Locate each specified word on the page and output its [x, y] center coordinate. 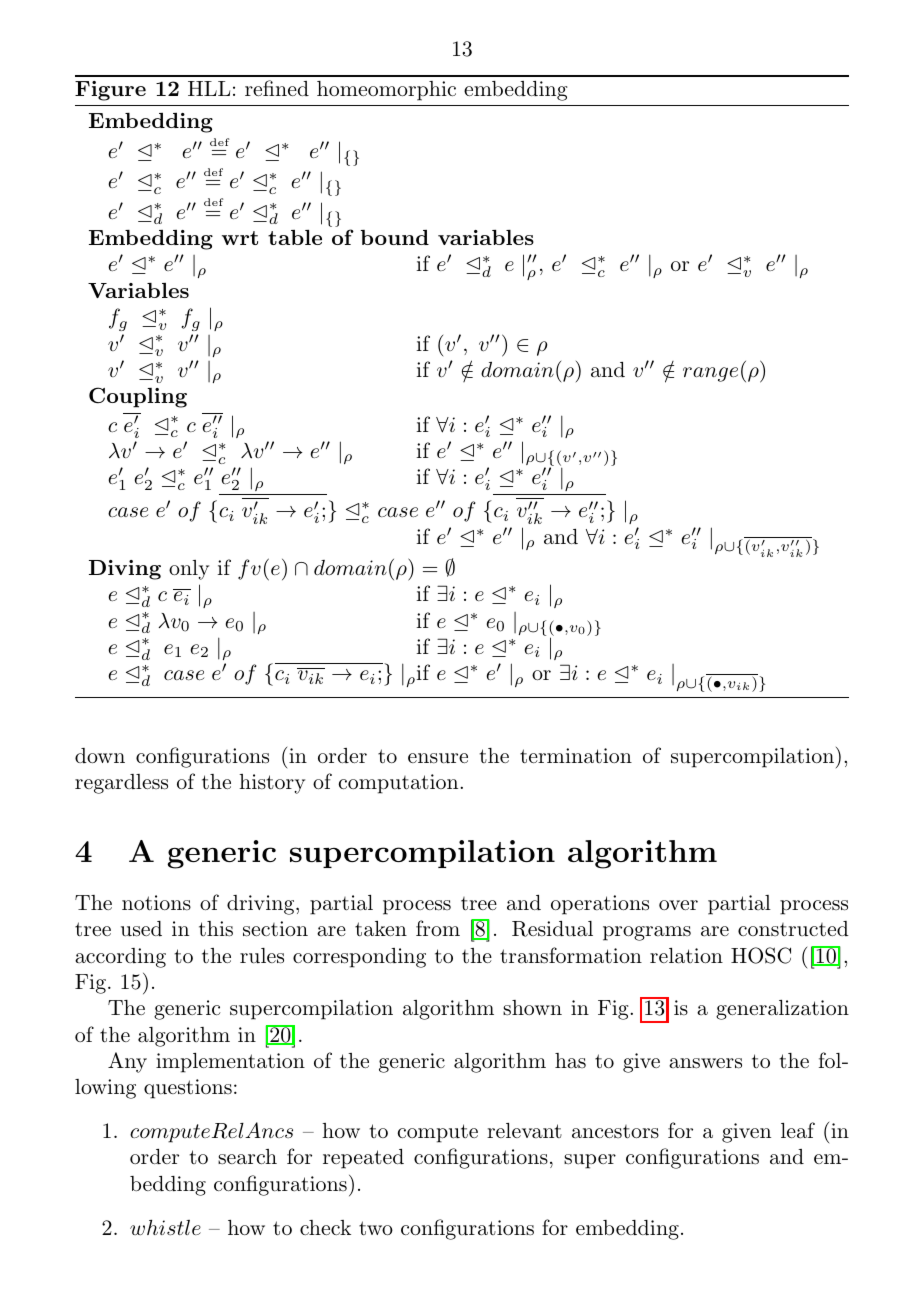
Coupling [138, 397]
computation [399, 784]
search [247, 1157]
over [678, 905]
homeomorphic [386, 91]
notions [156, 903]
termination [576, 756]
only [189, 570]
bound [395, 237]
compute [437, 1133]
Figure [110, 91]
